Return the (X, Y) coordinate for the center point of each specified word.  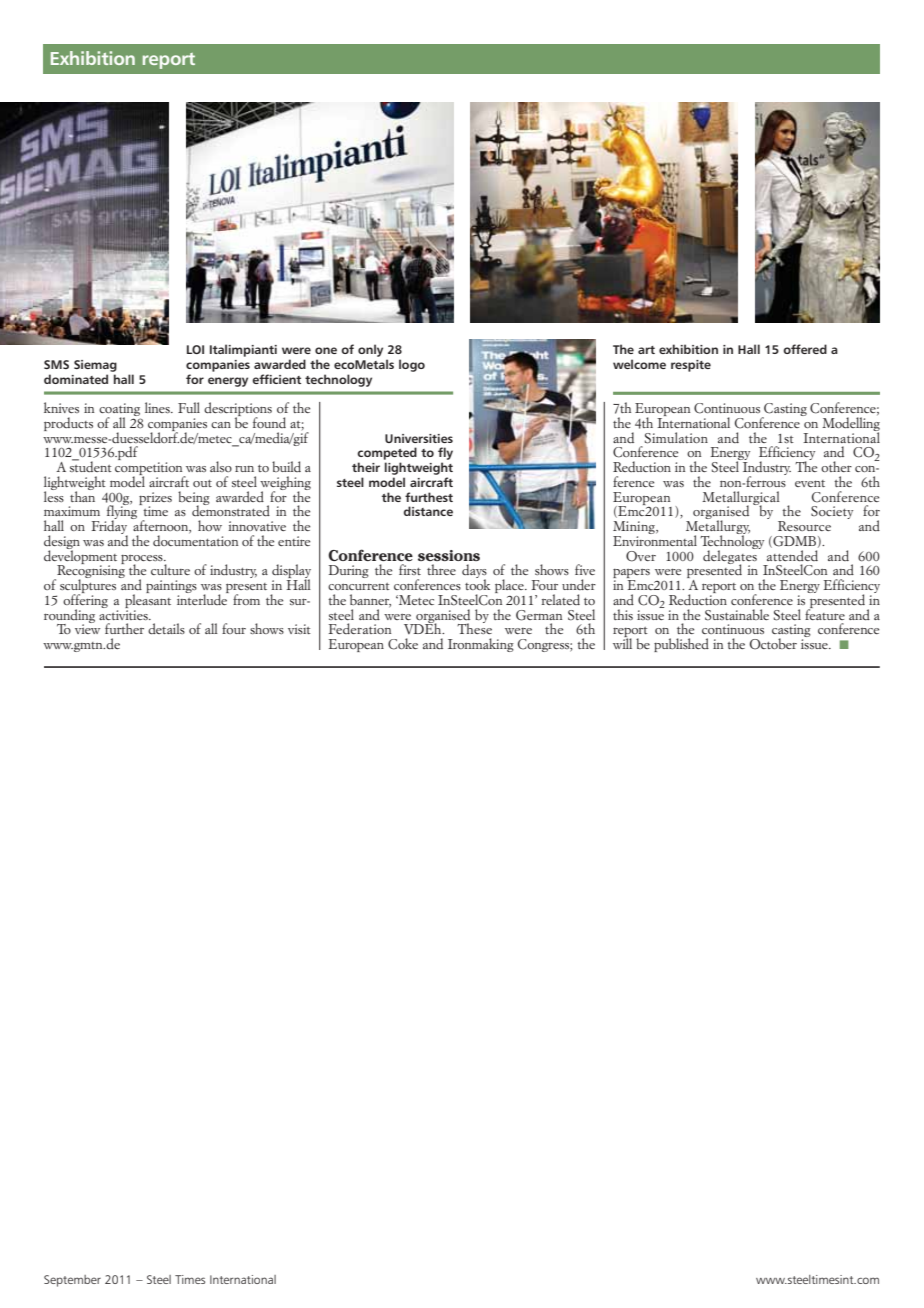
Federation (360, 628)
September (72, 1281)
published (681, 645)
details (166, 628)
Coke (403, 644)
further (124, 628)
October (773, 644)
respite (691, 366)
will (622, 642)
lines (158, 407)
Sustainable (737, 615)
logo (412, 365)
